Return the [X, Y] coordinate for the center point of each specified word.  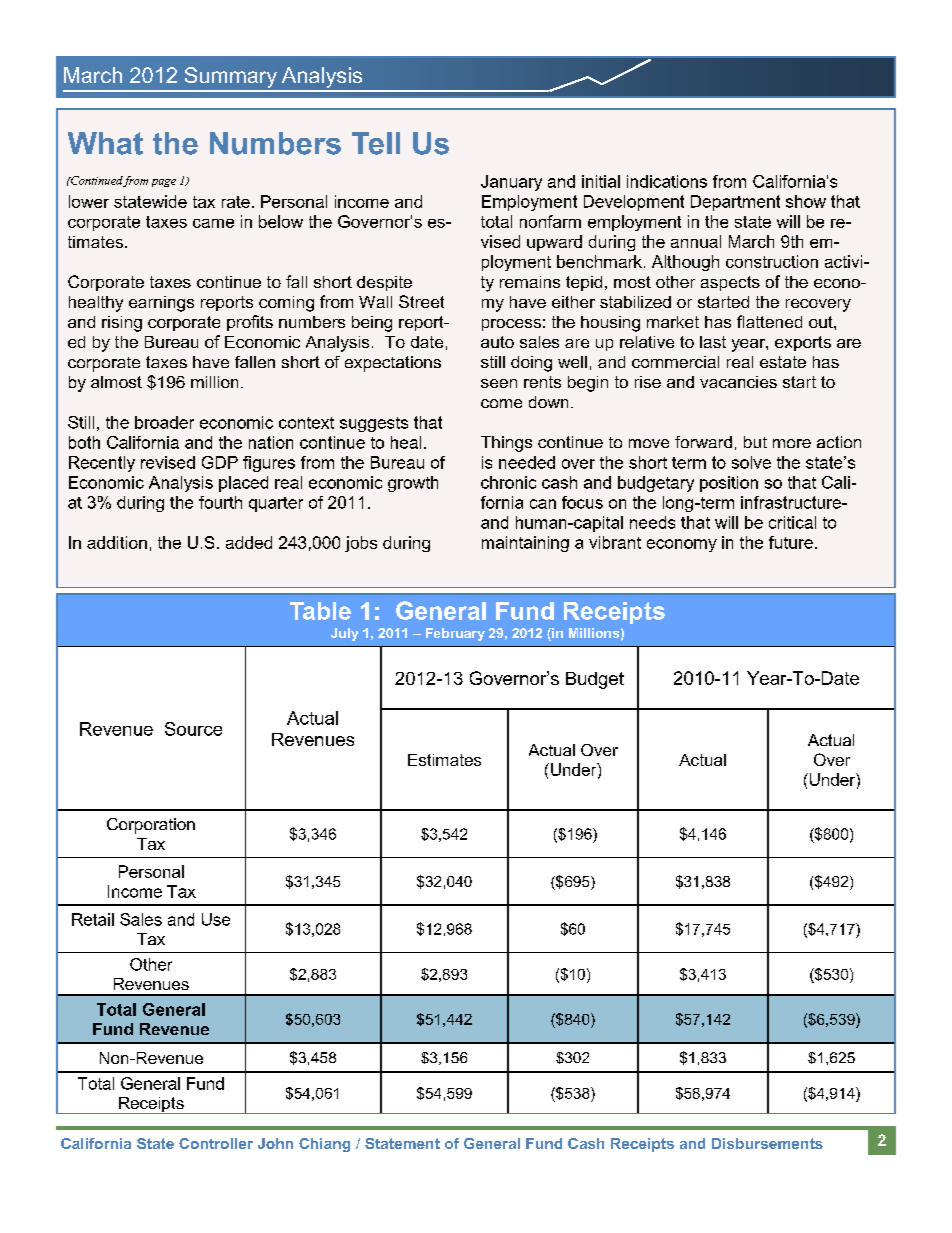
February [455, 634]
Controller [216, 1143]
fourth [220, 502]
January [511, 183]
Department [735, 203]
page [164, 183]
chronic [508, 482]
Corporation [151, 826]
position [729, 484]
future [791, 542]
